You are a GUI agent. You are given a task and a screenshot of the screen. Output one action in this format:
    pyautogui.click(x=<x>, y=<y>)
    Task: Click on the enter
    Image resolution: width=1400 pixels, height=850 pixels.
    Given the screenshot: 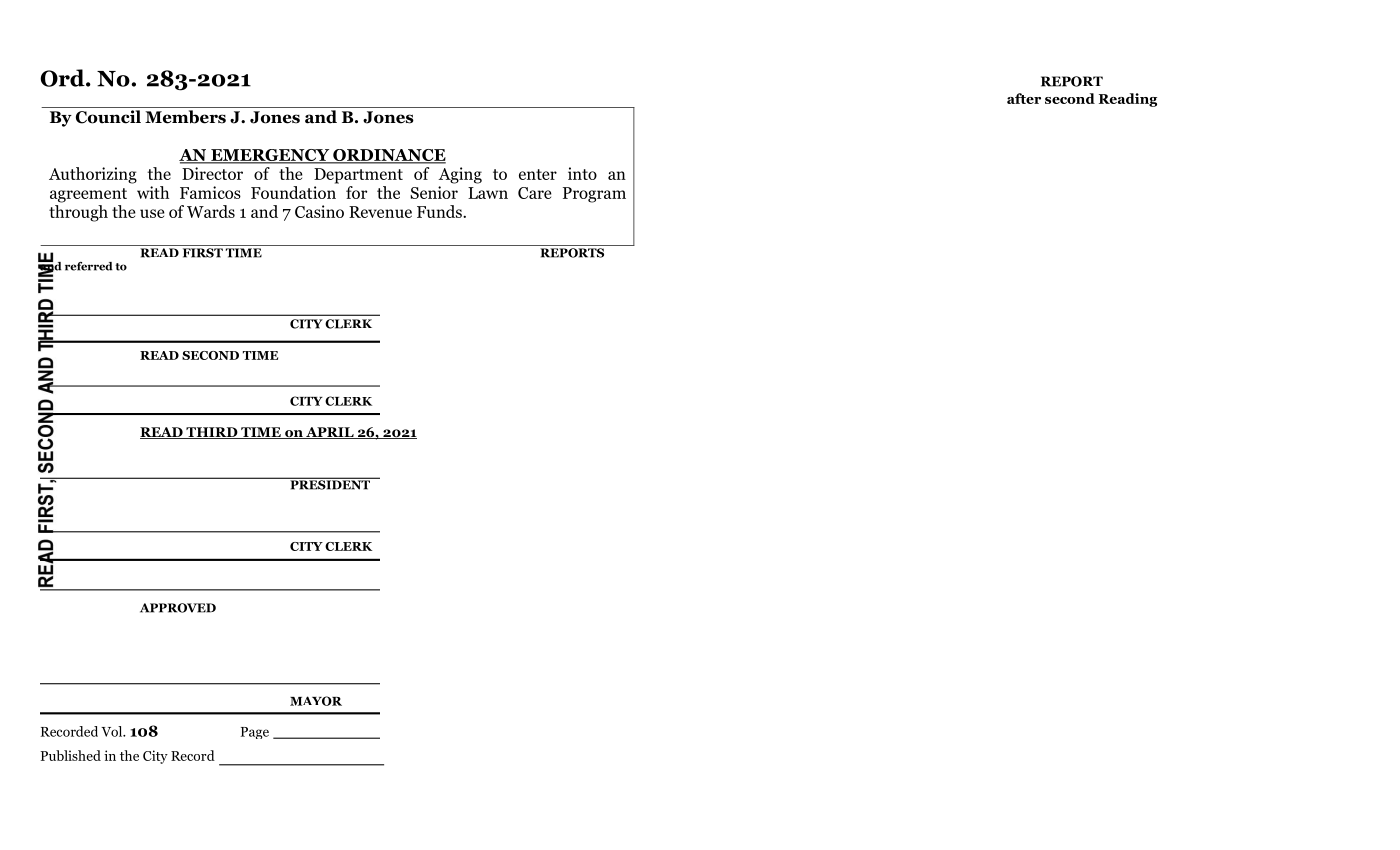 What is the action you would take?
    pyautogui.click(x=538, y=174)
